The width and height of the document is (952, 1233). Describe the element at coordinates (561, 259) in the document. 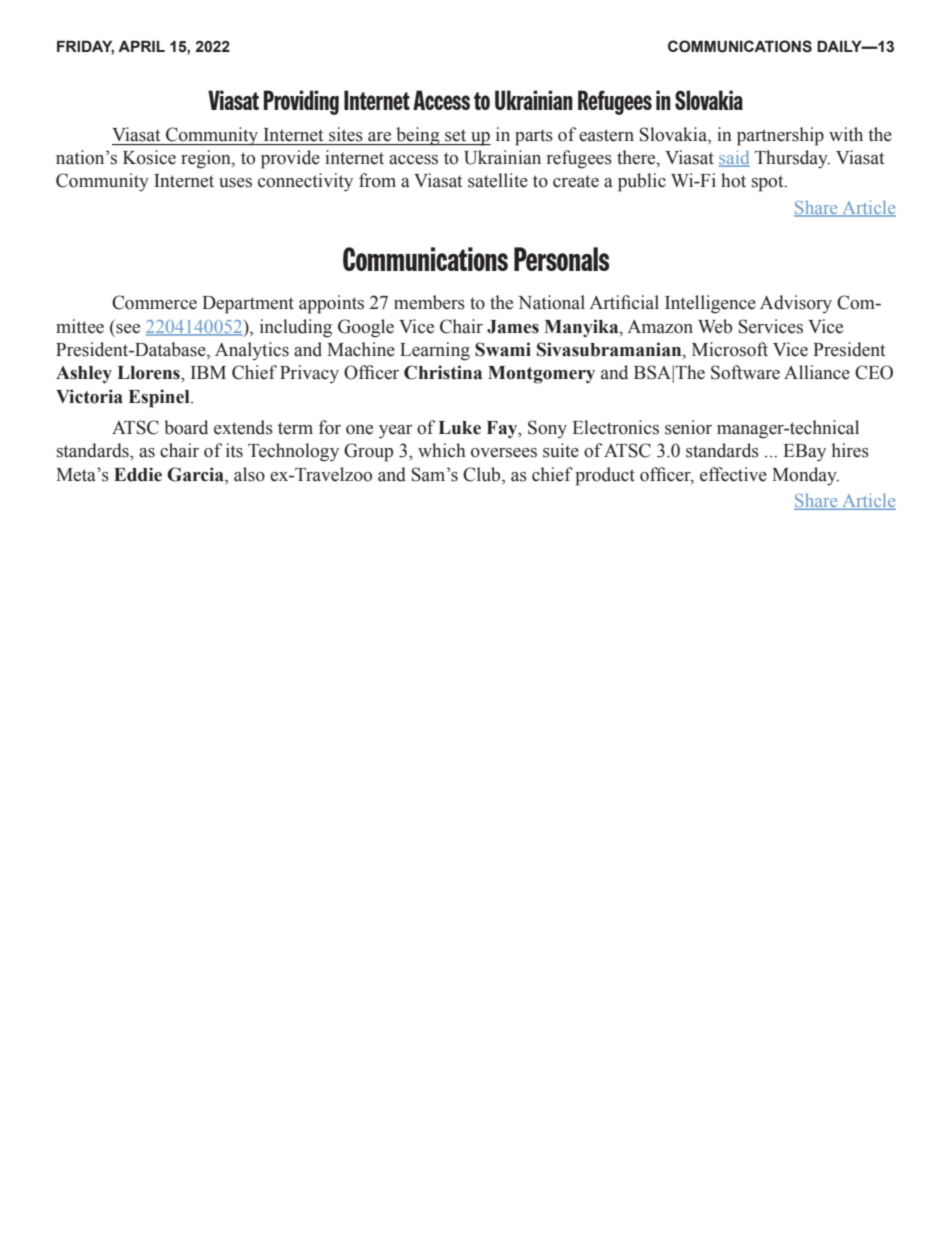

I see `Personals` at that location.
